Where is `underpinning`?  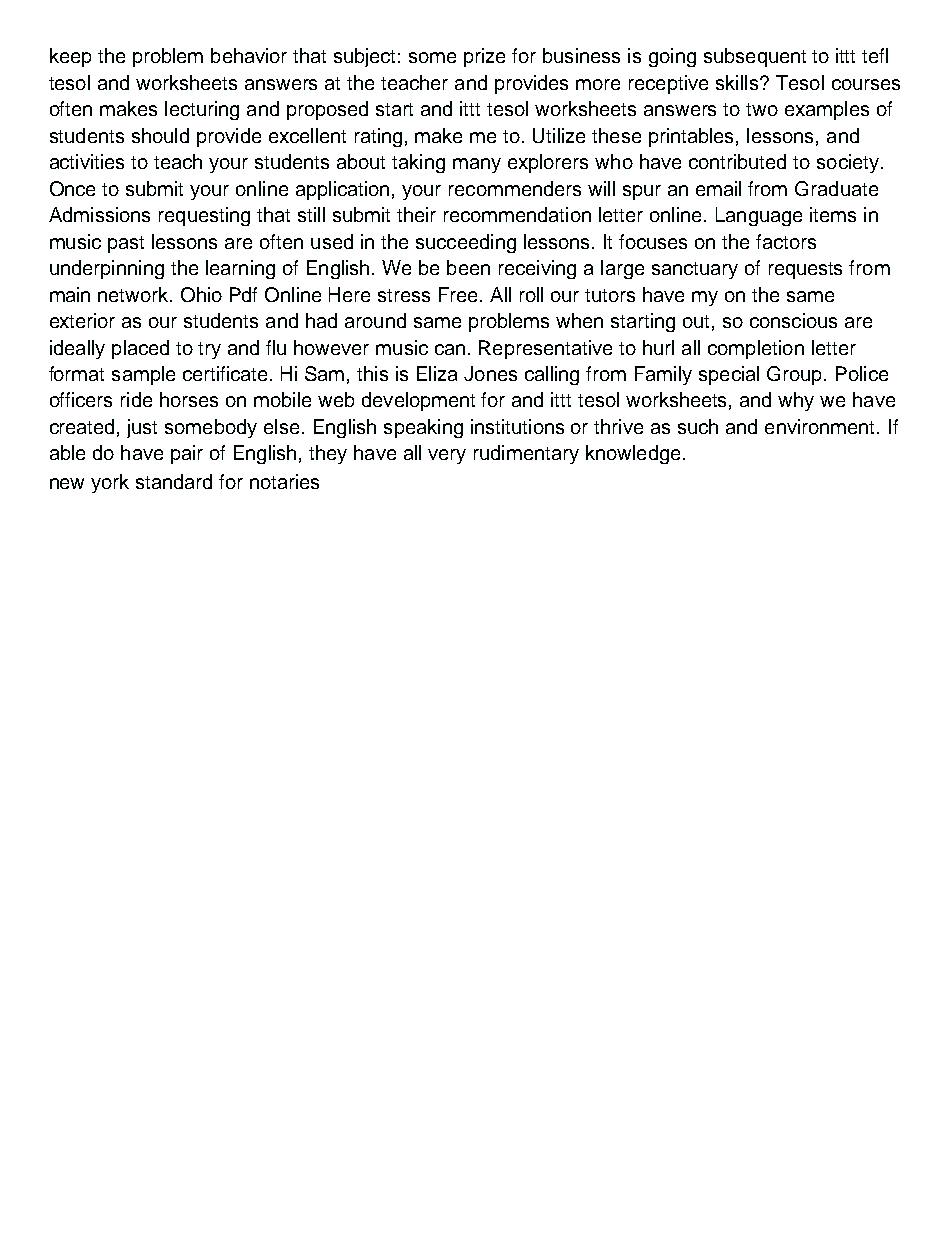
underpinning is located at coordinates (107, 269).
